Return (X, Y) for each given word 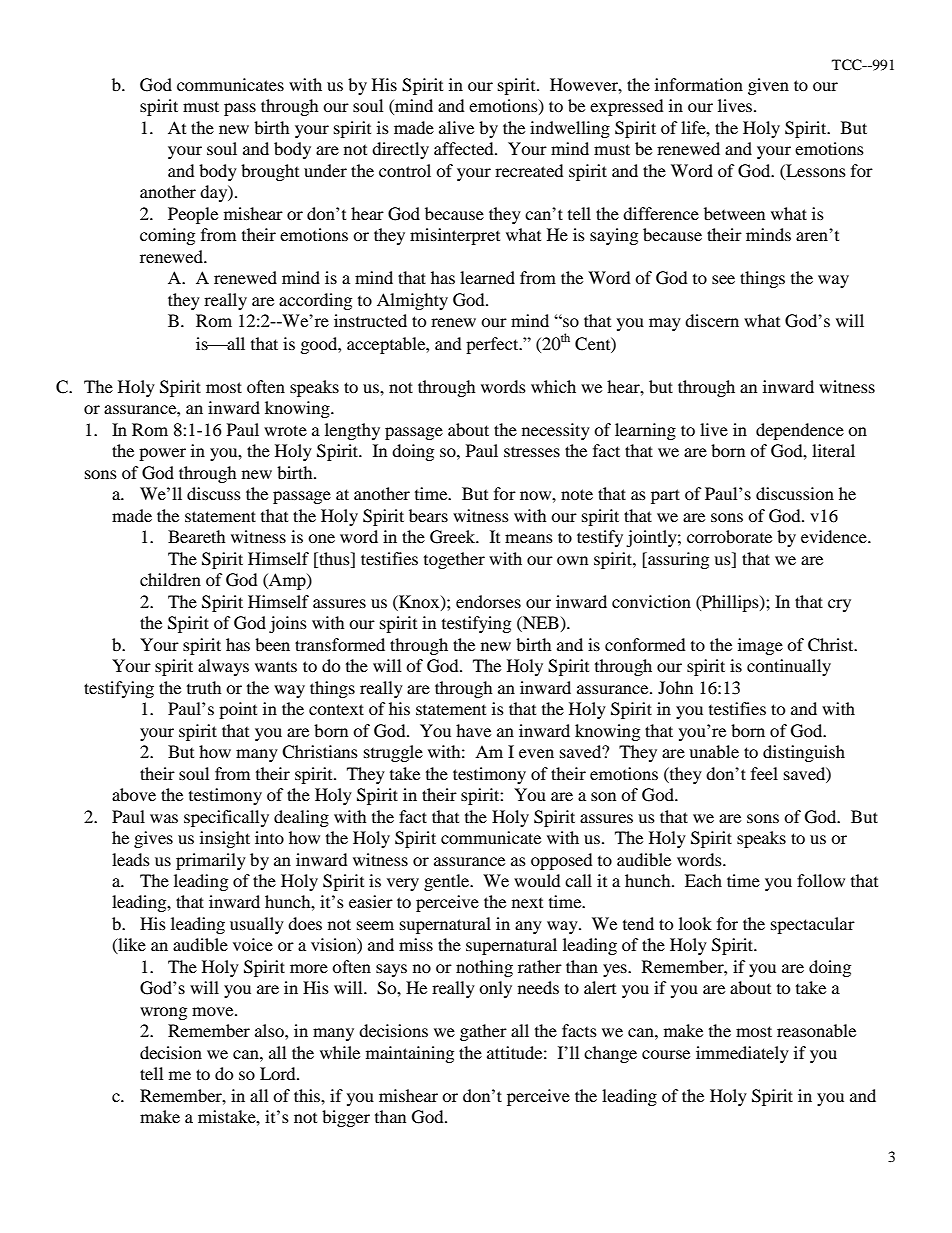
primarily (211, 861)
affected (465, 148)
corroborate (729, 536)
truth (204, 687)
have (473, 730)
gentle (448, 882)
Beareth (196, 536)
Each (703, 880)
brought (270, 172)
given (768, 86)
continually (789, 667)
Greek (454, 537)
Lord (279, 1073)
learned (487, 277)
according (315, 301)
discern (712, 320)
